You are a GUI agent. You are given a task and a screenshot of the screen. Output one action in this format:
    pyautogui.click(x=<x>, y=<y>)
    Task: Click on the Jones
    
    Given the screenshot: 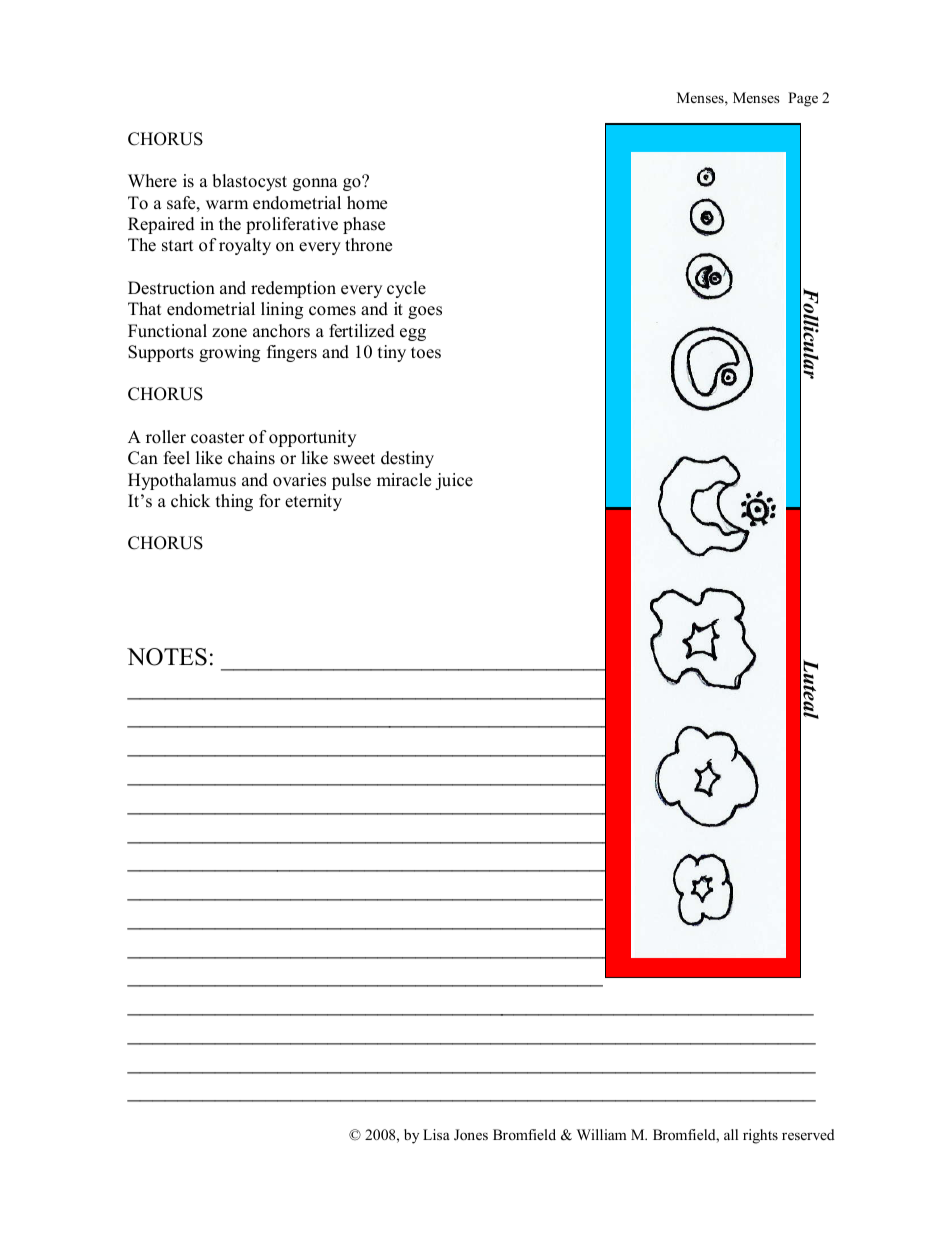 What is the action you would take?
    pyautogui.click(x=471, y=1135)
